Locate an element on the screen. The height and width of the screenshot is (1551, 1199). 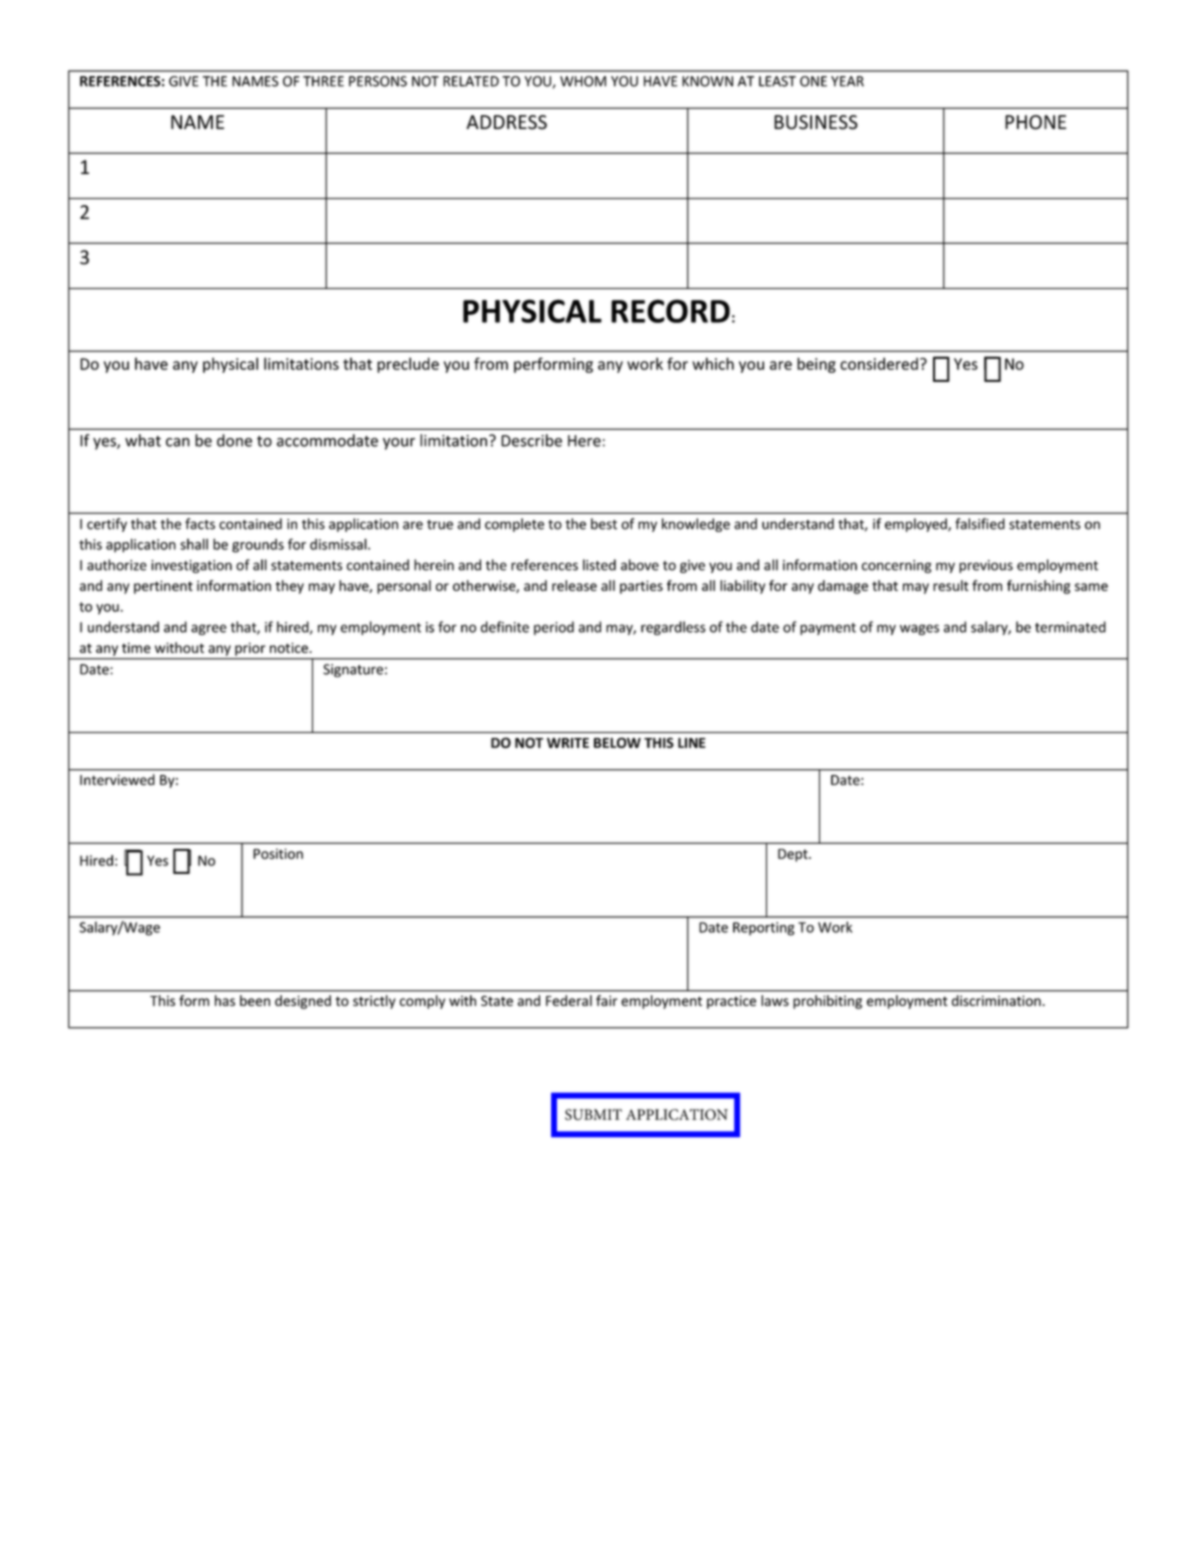
agree is located at coordinates (209, 629).
